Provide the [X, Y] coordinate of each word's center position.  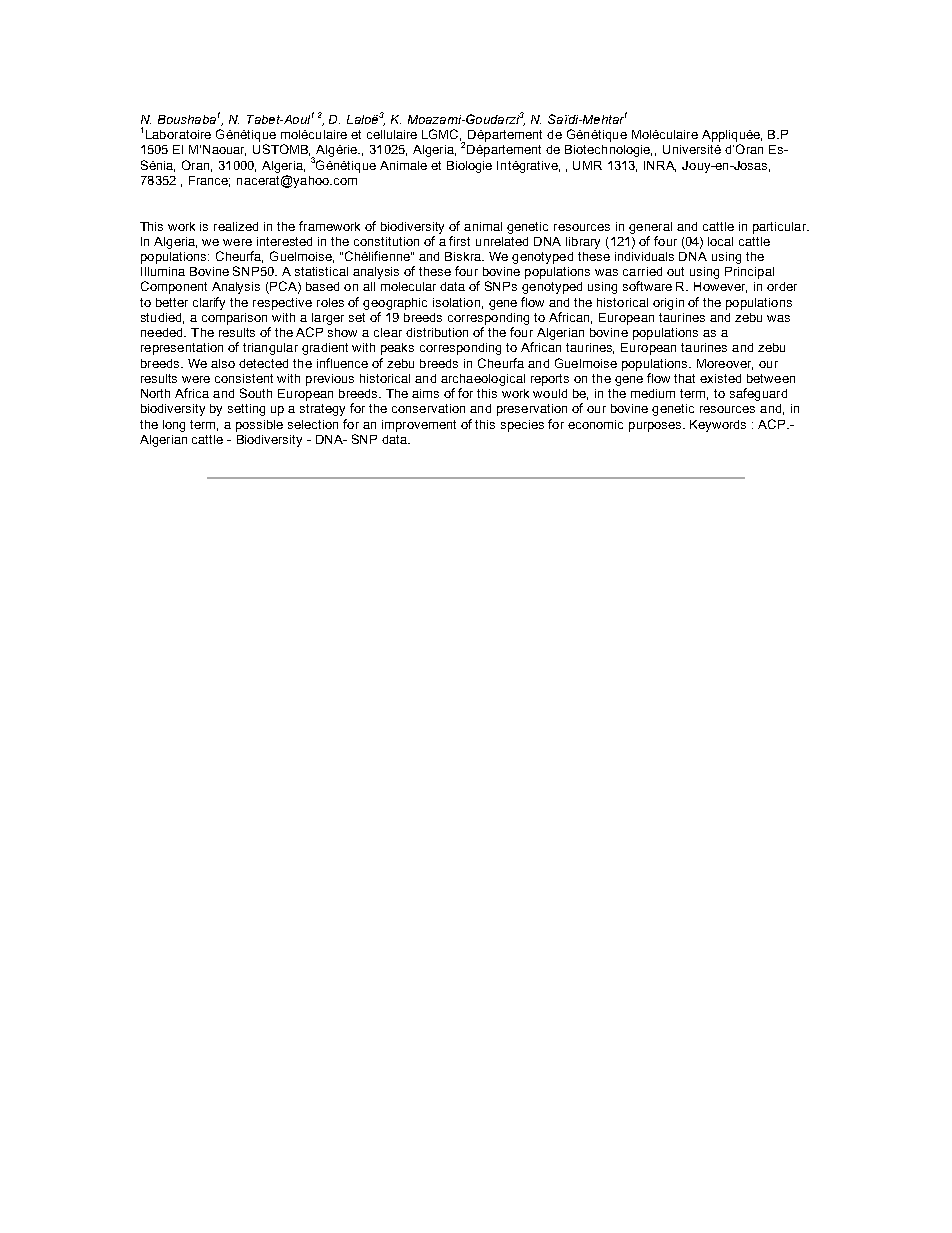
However [720, 287]
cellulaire [392, 134]
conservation [428, 408]
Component [174, 287]
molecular [408, 286]
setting [246, 410]
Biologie [469, 167]
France [209, 181]
